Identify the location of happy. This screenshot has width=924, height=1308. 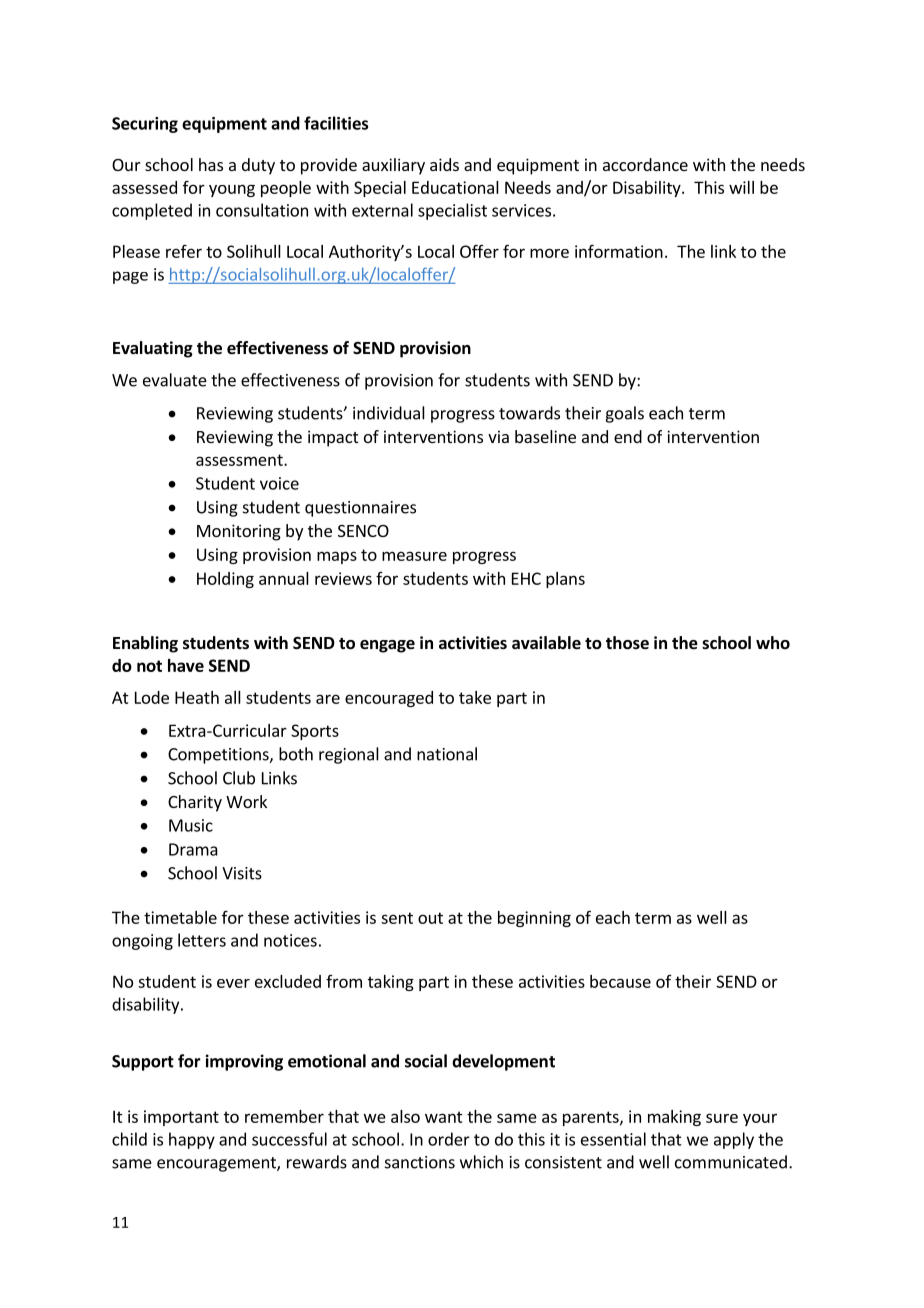
(192, 1140).
